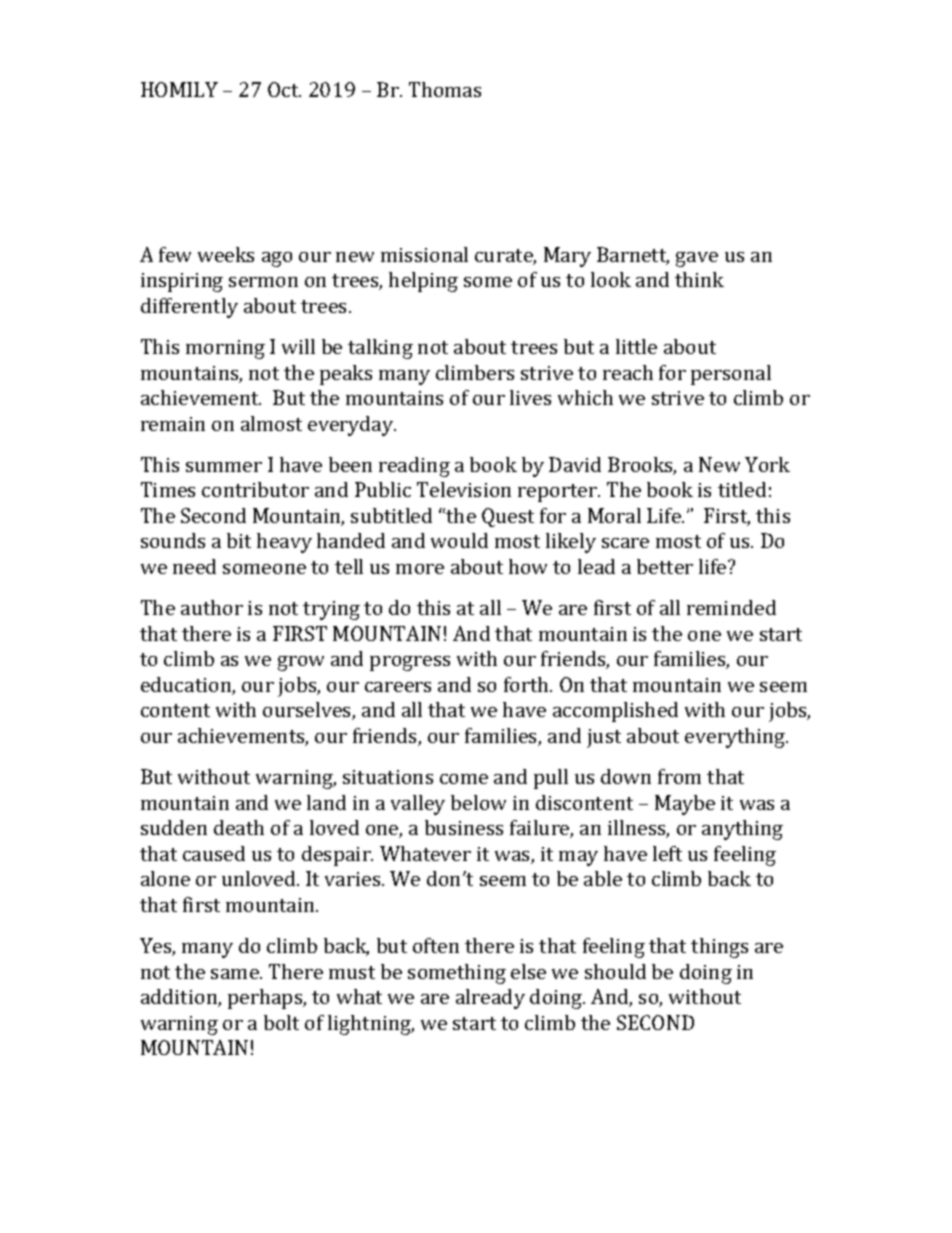 This page has width=952, height=1233. I want to click on lives, so click(530, 397).
